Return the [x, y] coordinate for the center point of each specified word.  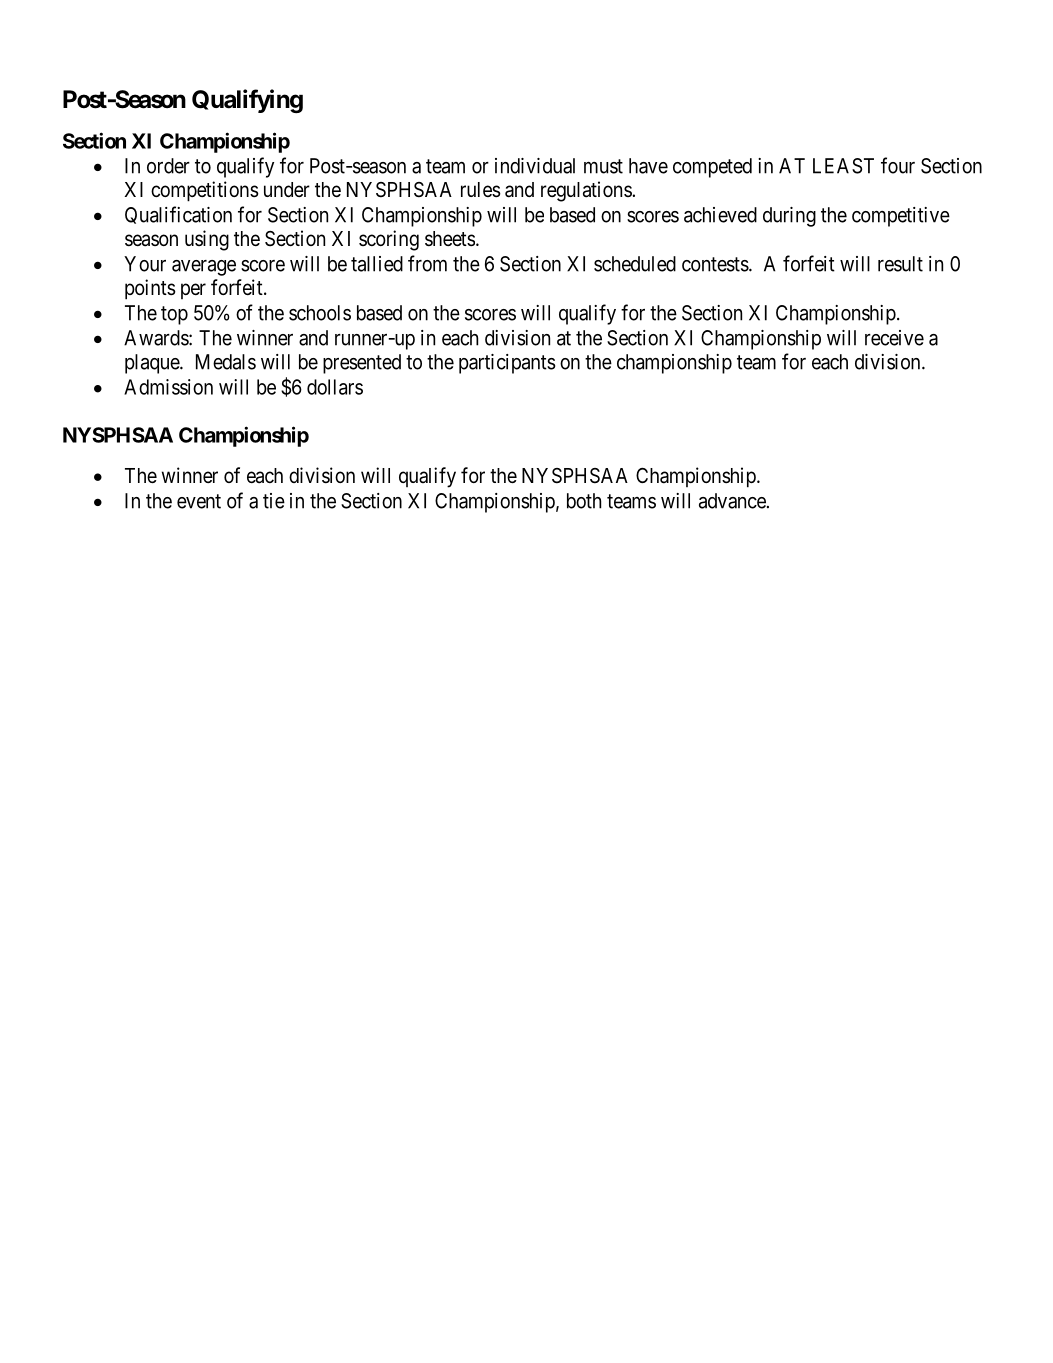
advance [732, 501]
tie [274, 501]
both [584, 501]
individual [535, 166]
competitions [205, 191]
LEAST [843, 166]
